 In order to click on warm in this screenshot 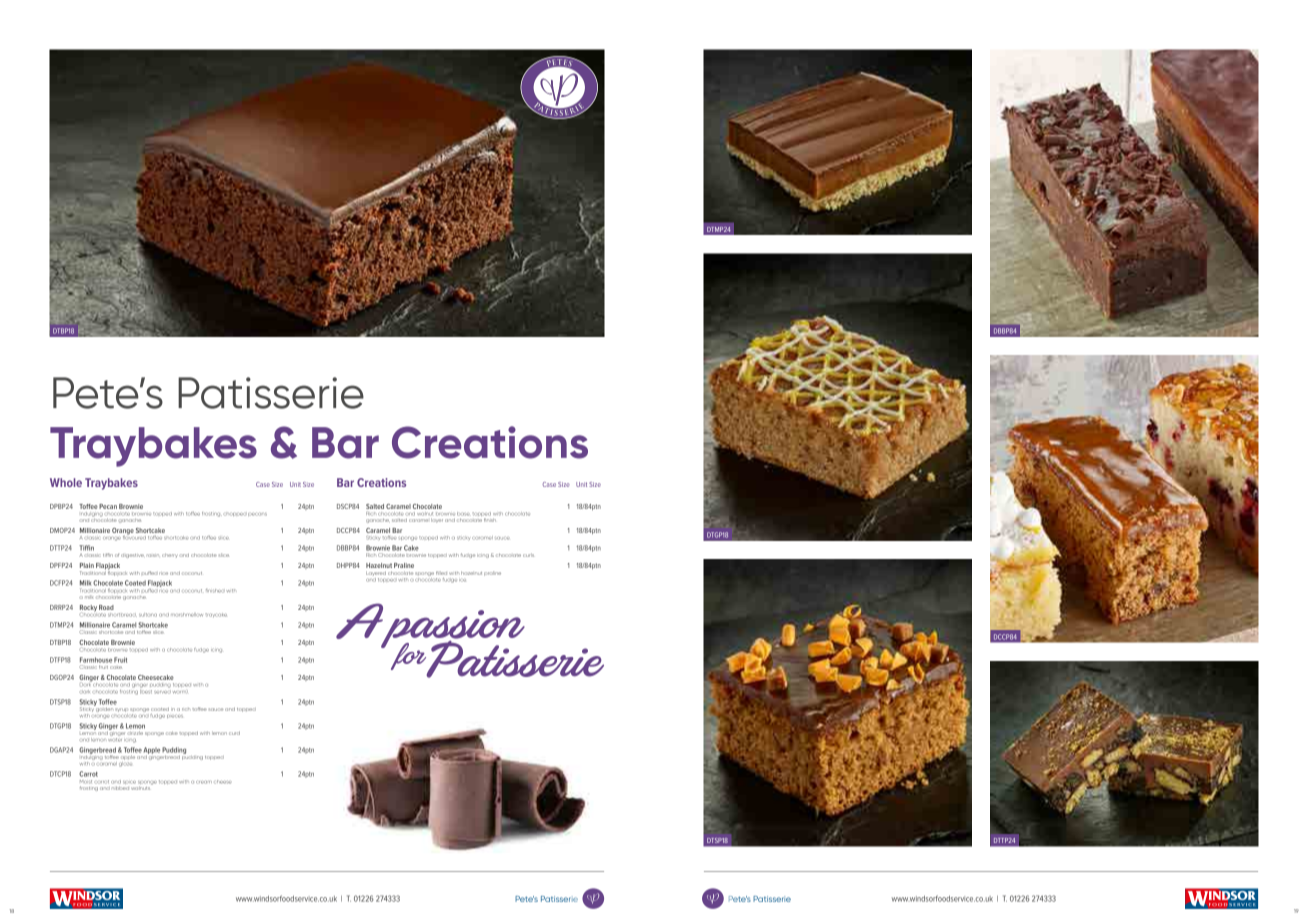, I will do `click(180, 692)`.
